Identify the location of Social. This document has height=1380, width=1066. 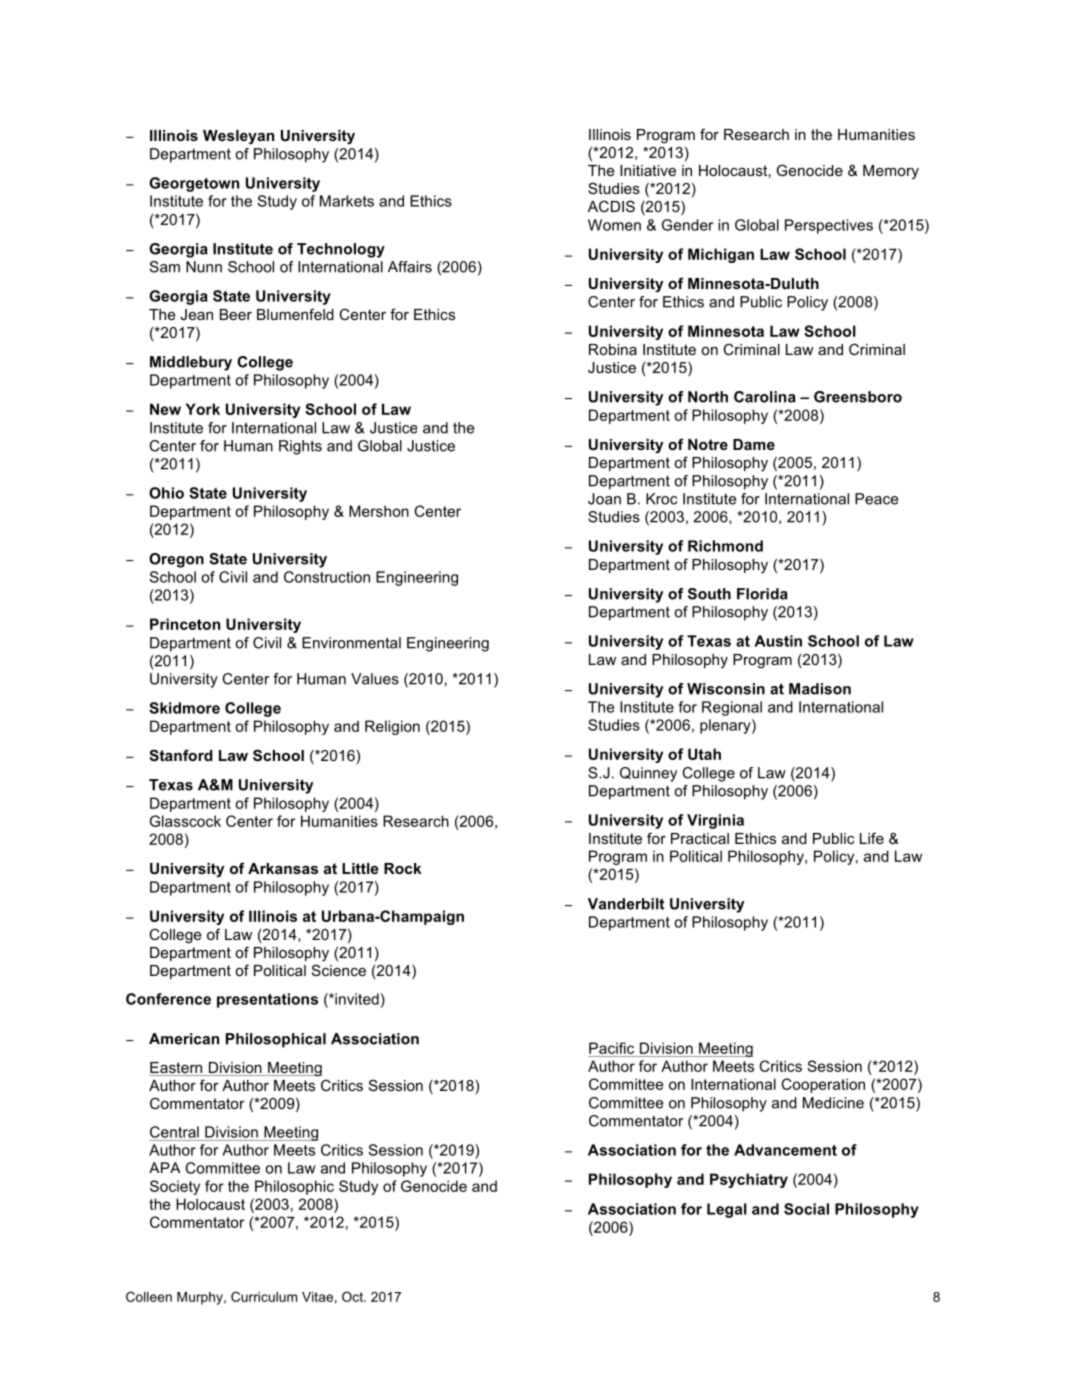
(806, 1209).
